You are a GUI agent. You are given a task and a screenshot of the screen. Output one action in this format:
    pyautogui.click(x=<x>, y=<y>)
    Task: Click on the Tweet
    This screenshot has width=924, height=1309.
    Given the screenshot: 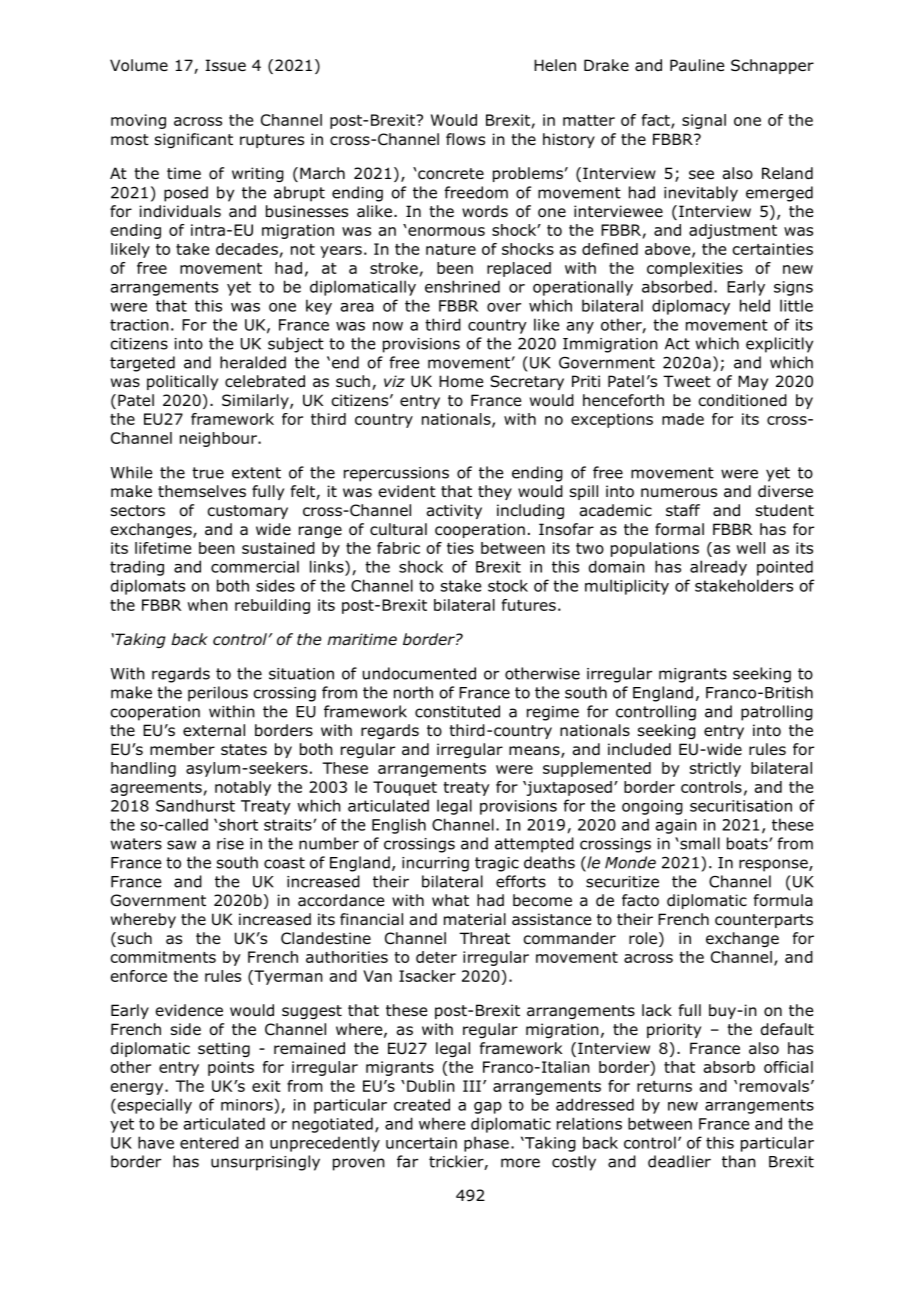 What is the action you would take?
    pyautogui.click(x=687, y=381)
